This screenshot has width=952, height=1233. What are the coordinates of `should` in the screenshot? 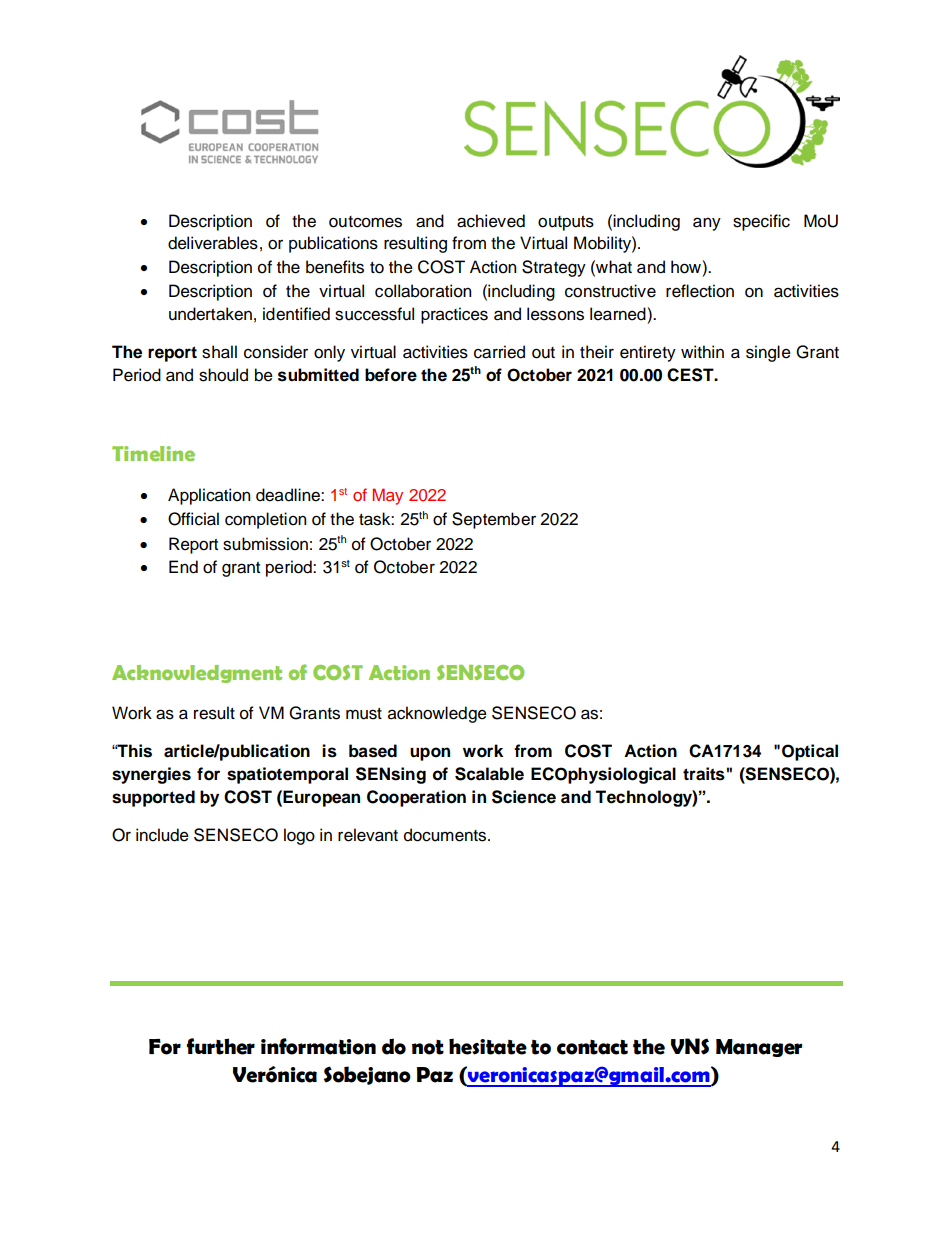 It's located at (223, 375).
